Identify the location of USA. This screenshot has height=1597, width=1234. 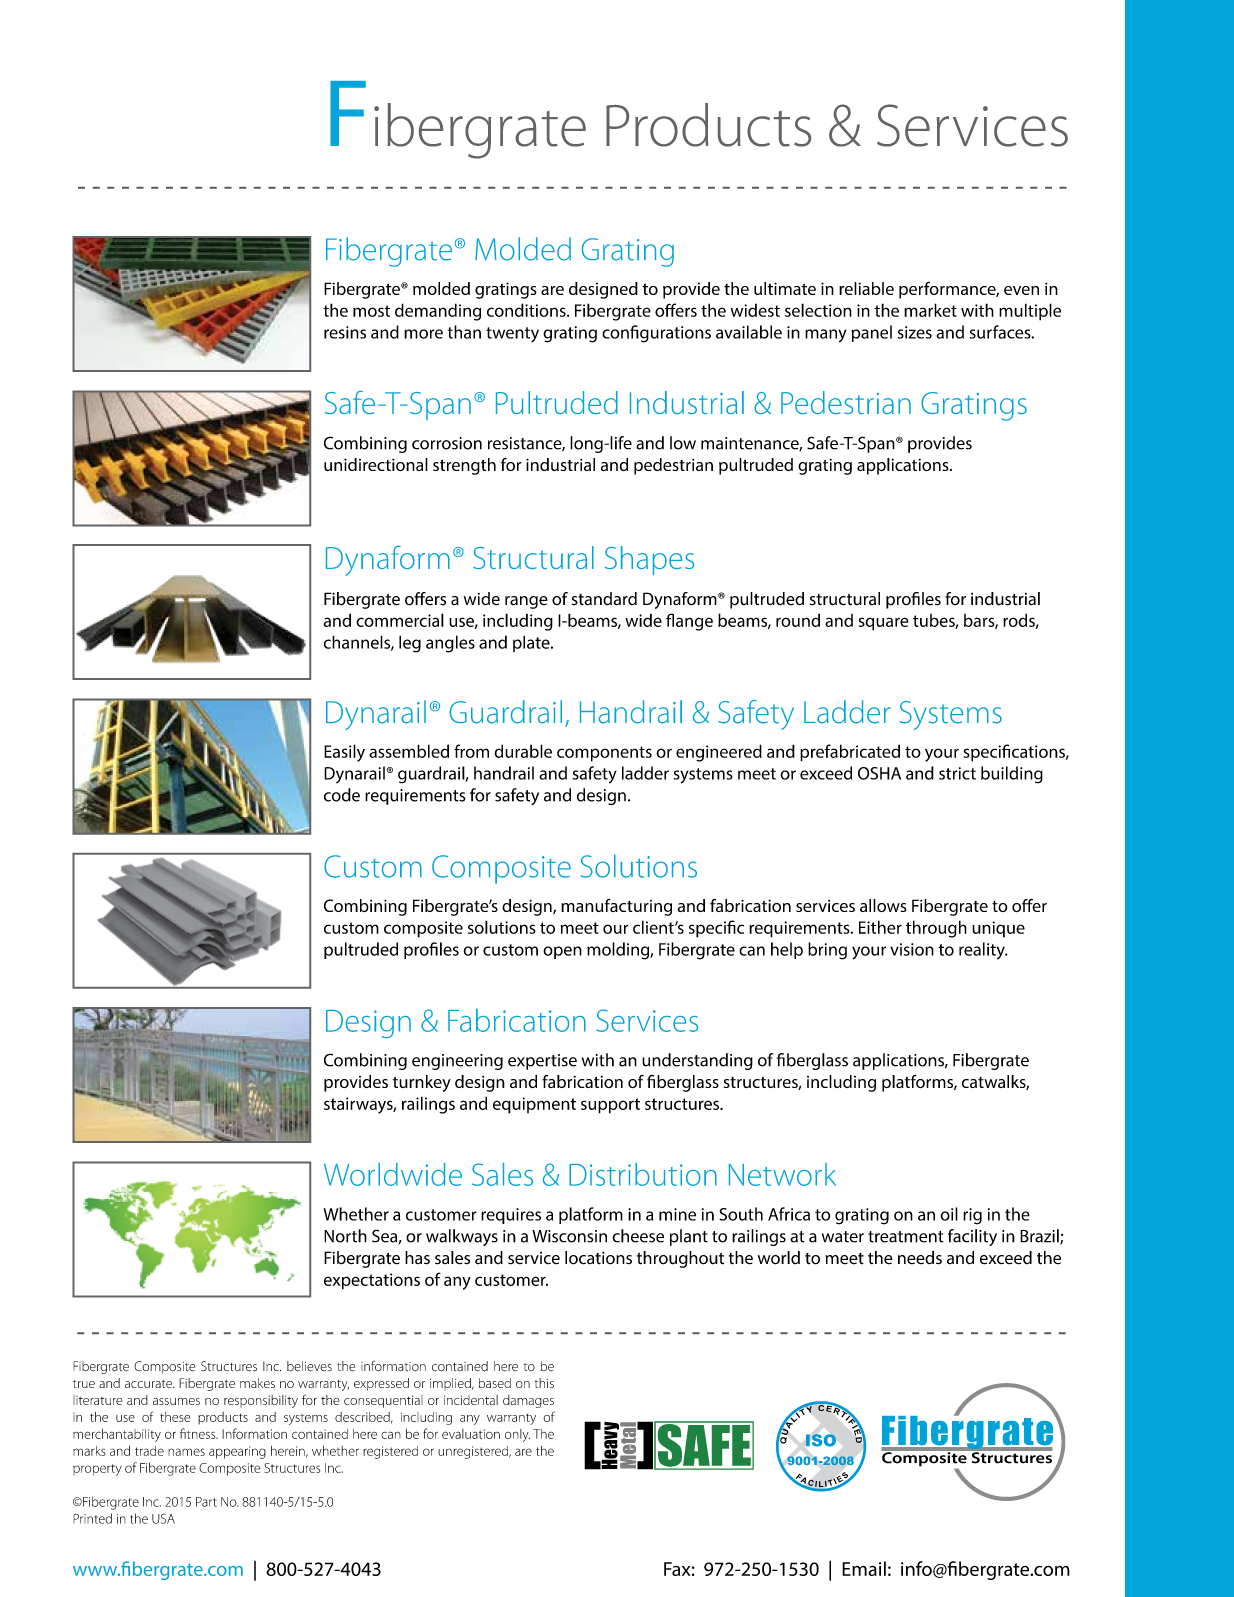
(163, 1518).
